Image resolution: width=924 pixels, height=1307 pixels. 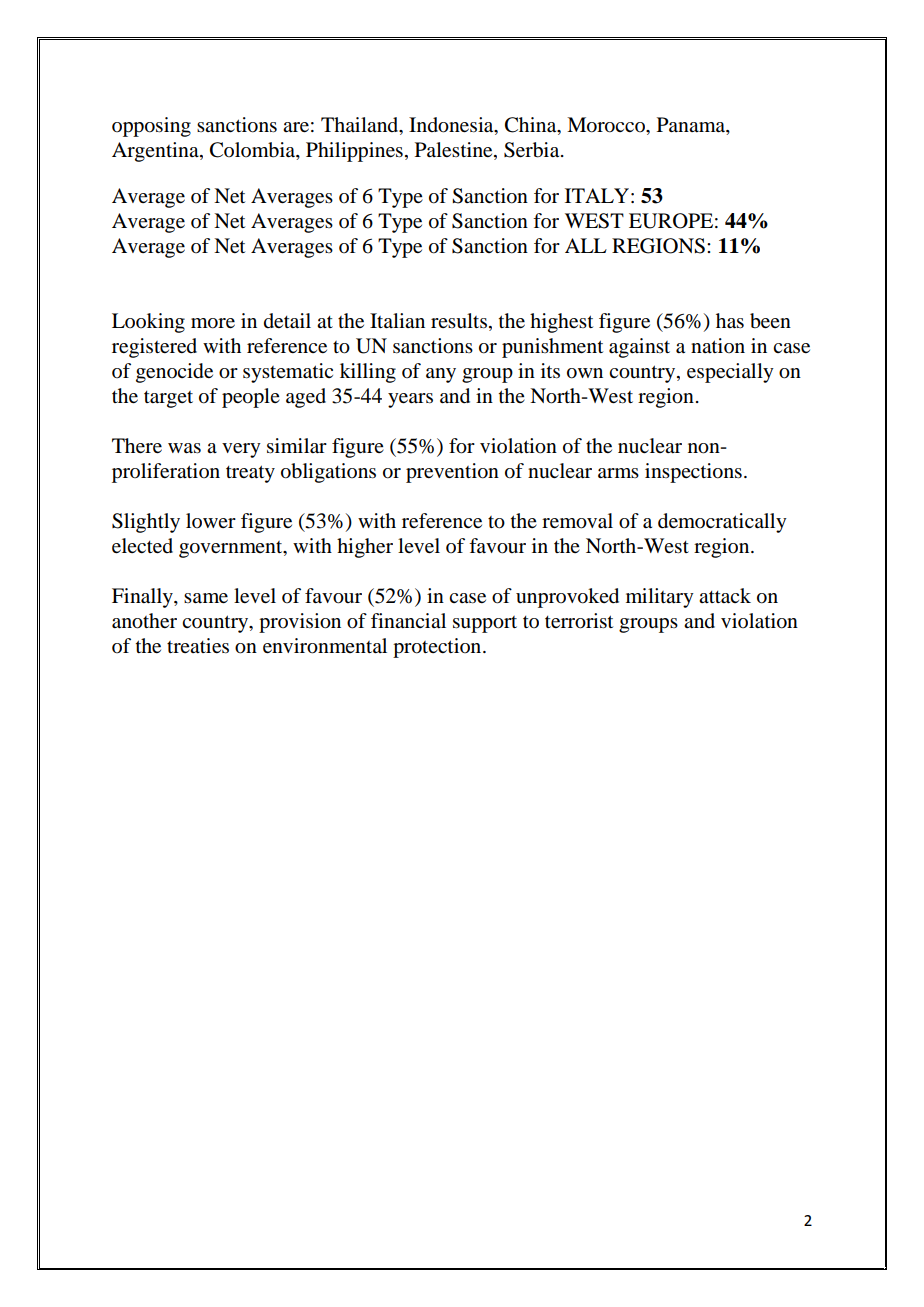 What do you see at coordinates (251, 398) in the screenshot?
I see `people` at bounding box center [251, 398].
